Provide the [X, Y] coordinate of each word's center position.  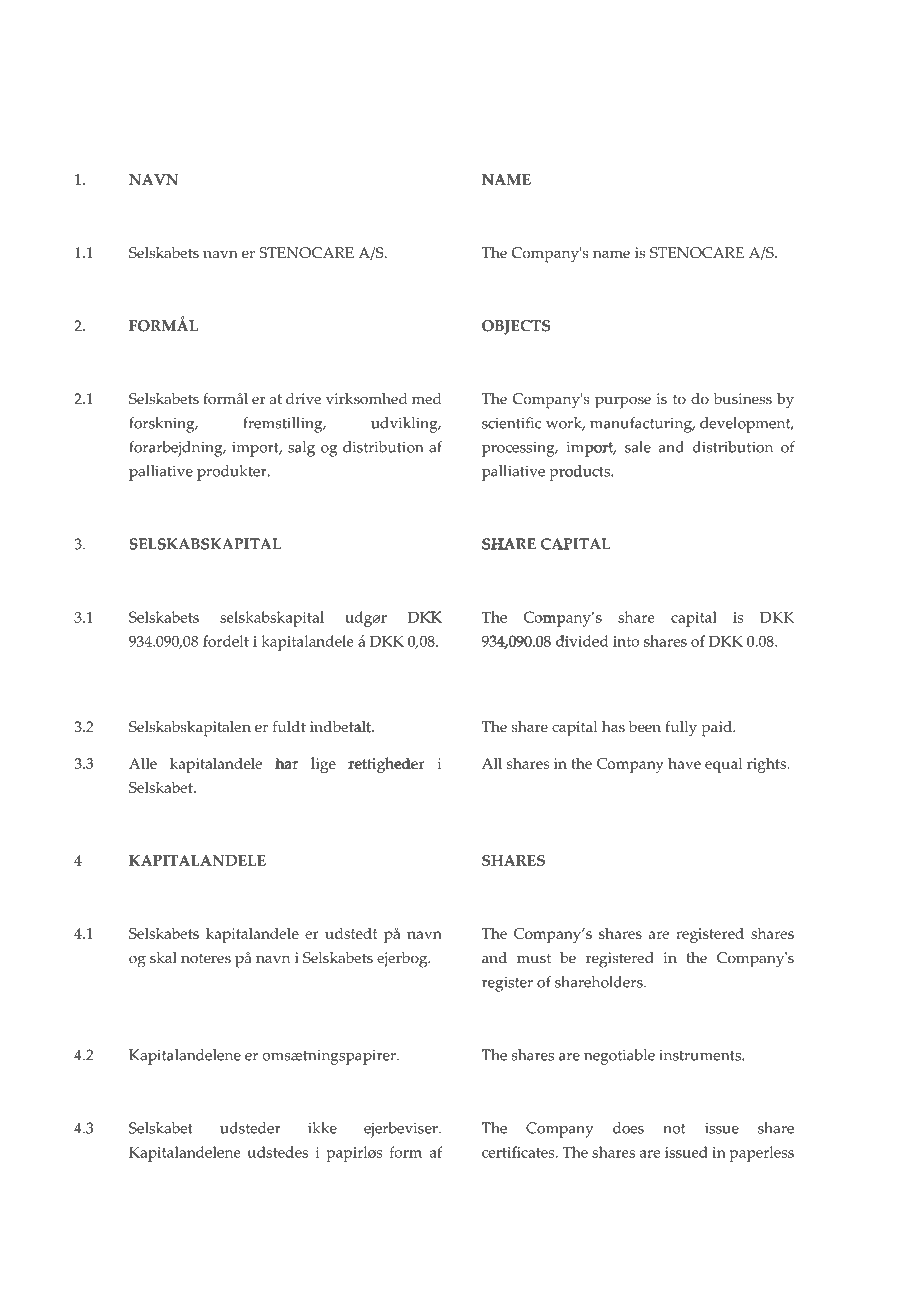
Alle [143, 763]
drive [303, 399]
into [626, 641]
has [613, 727]
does [628, 1128]
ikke [322, 1128]
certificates [519, 1152]
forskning [163, 425]
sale [638, 447]
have [684, 763]
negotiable [619, 1057]
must [534, 958]
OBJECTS [516, 327]
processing [519, 449]
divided [581, 640]
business [742, 399]
